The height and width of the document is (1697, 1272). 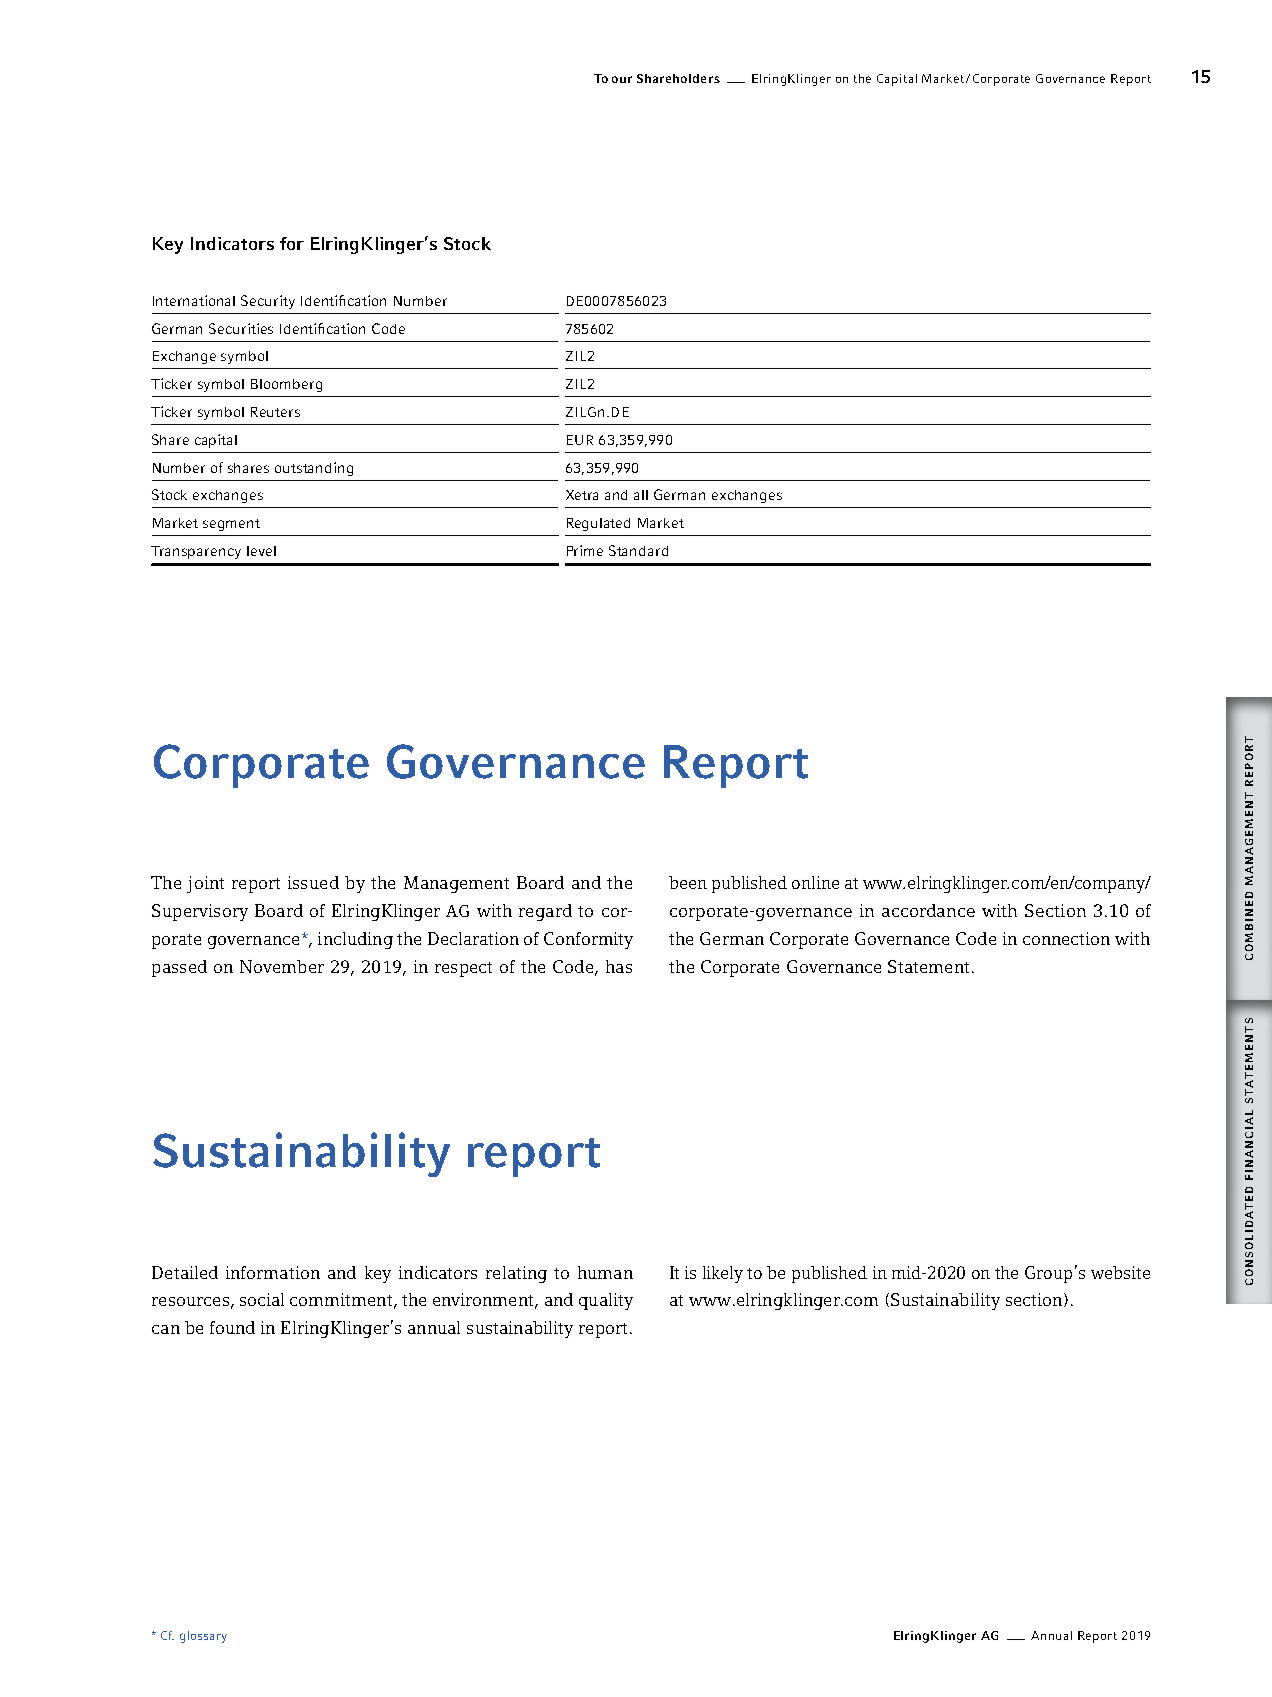 What do you see at coordinates (261, 551) in the document?
I see `level` at bounding box center [261, 551].
